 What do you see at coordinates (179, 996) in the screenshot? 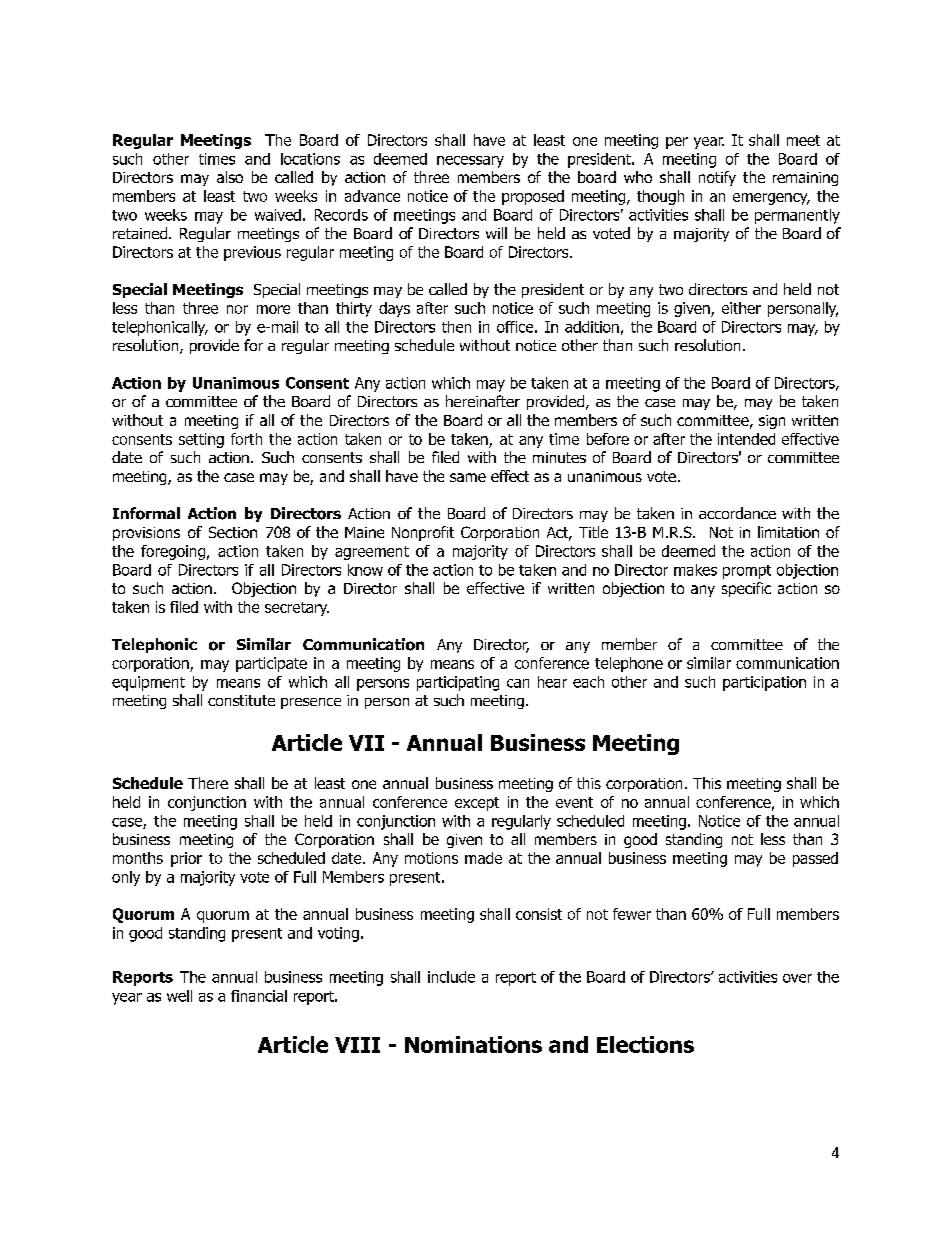
I see `well` at bounding box center [179, 996].
